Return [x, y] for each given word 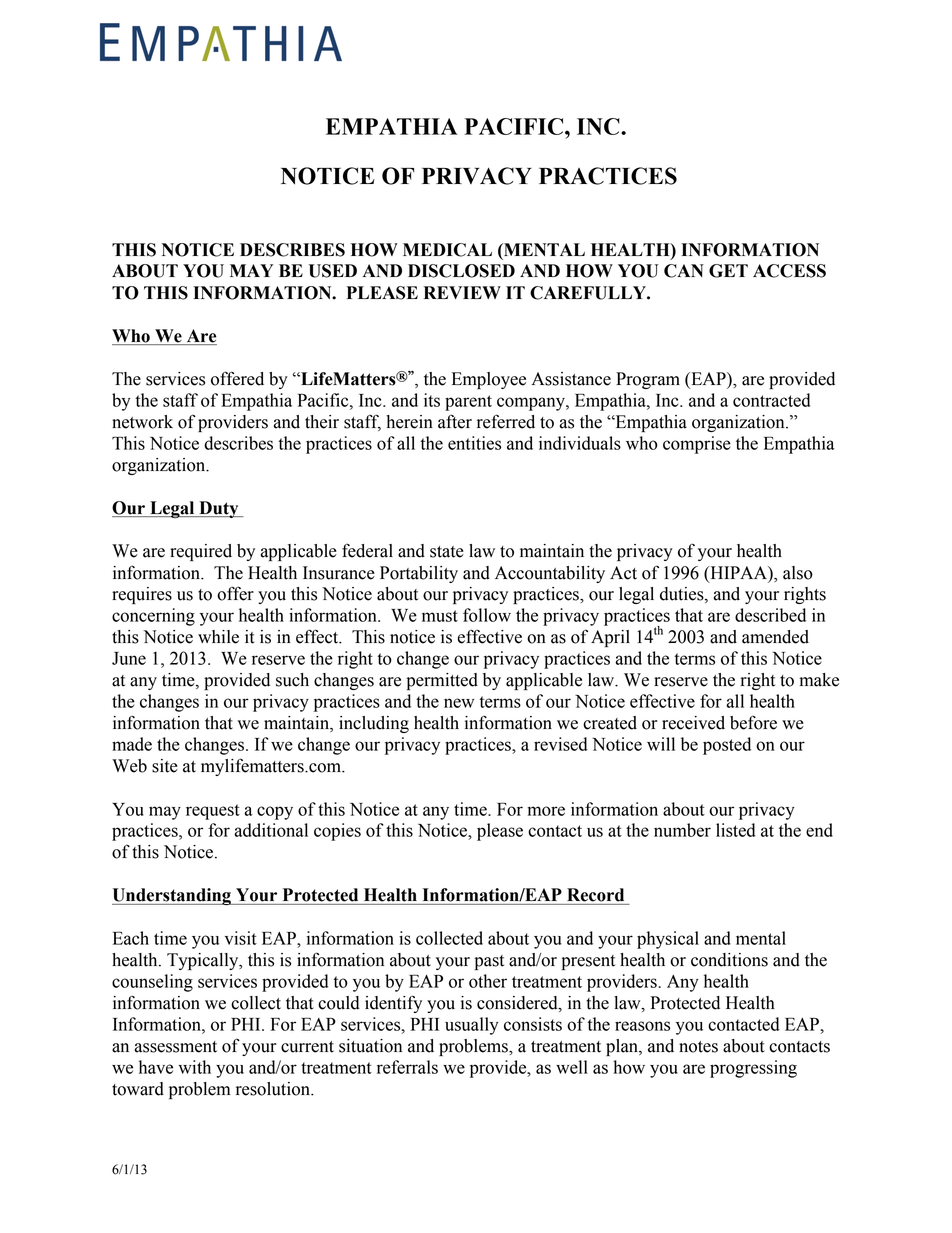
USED [333, 271]
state [447, 552]
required [201, 552]
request [213, 812]
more [546, 811]
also [798, 573]
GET [728, 271]
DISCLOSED [461, 271]
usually [472, 1026]
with [194, 1067]
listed [735, 830]
